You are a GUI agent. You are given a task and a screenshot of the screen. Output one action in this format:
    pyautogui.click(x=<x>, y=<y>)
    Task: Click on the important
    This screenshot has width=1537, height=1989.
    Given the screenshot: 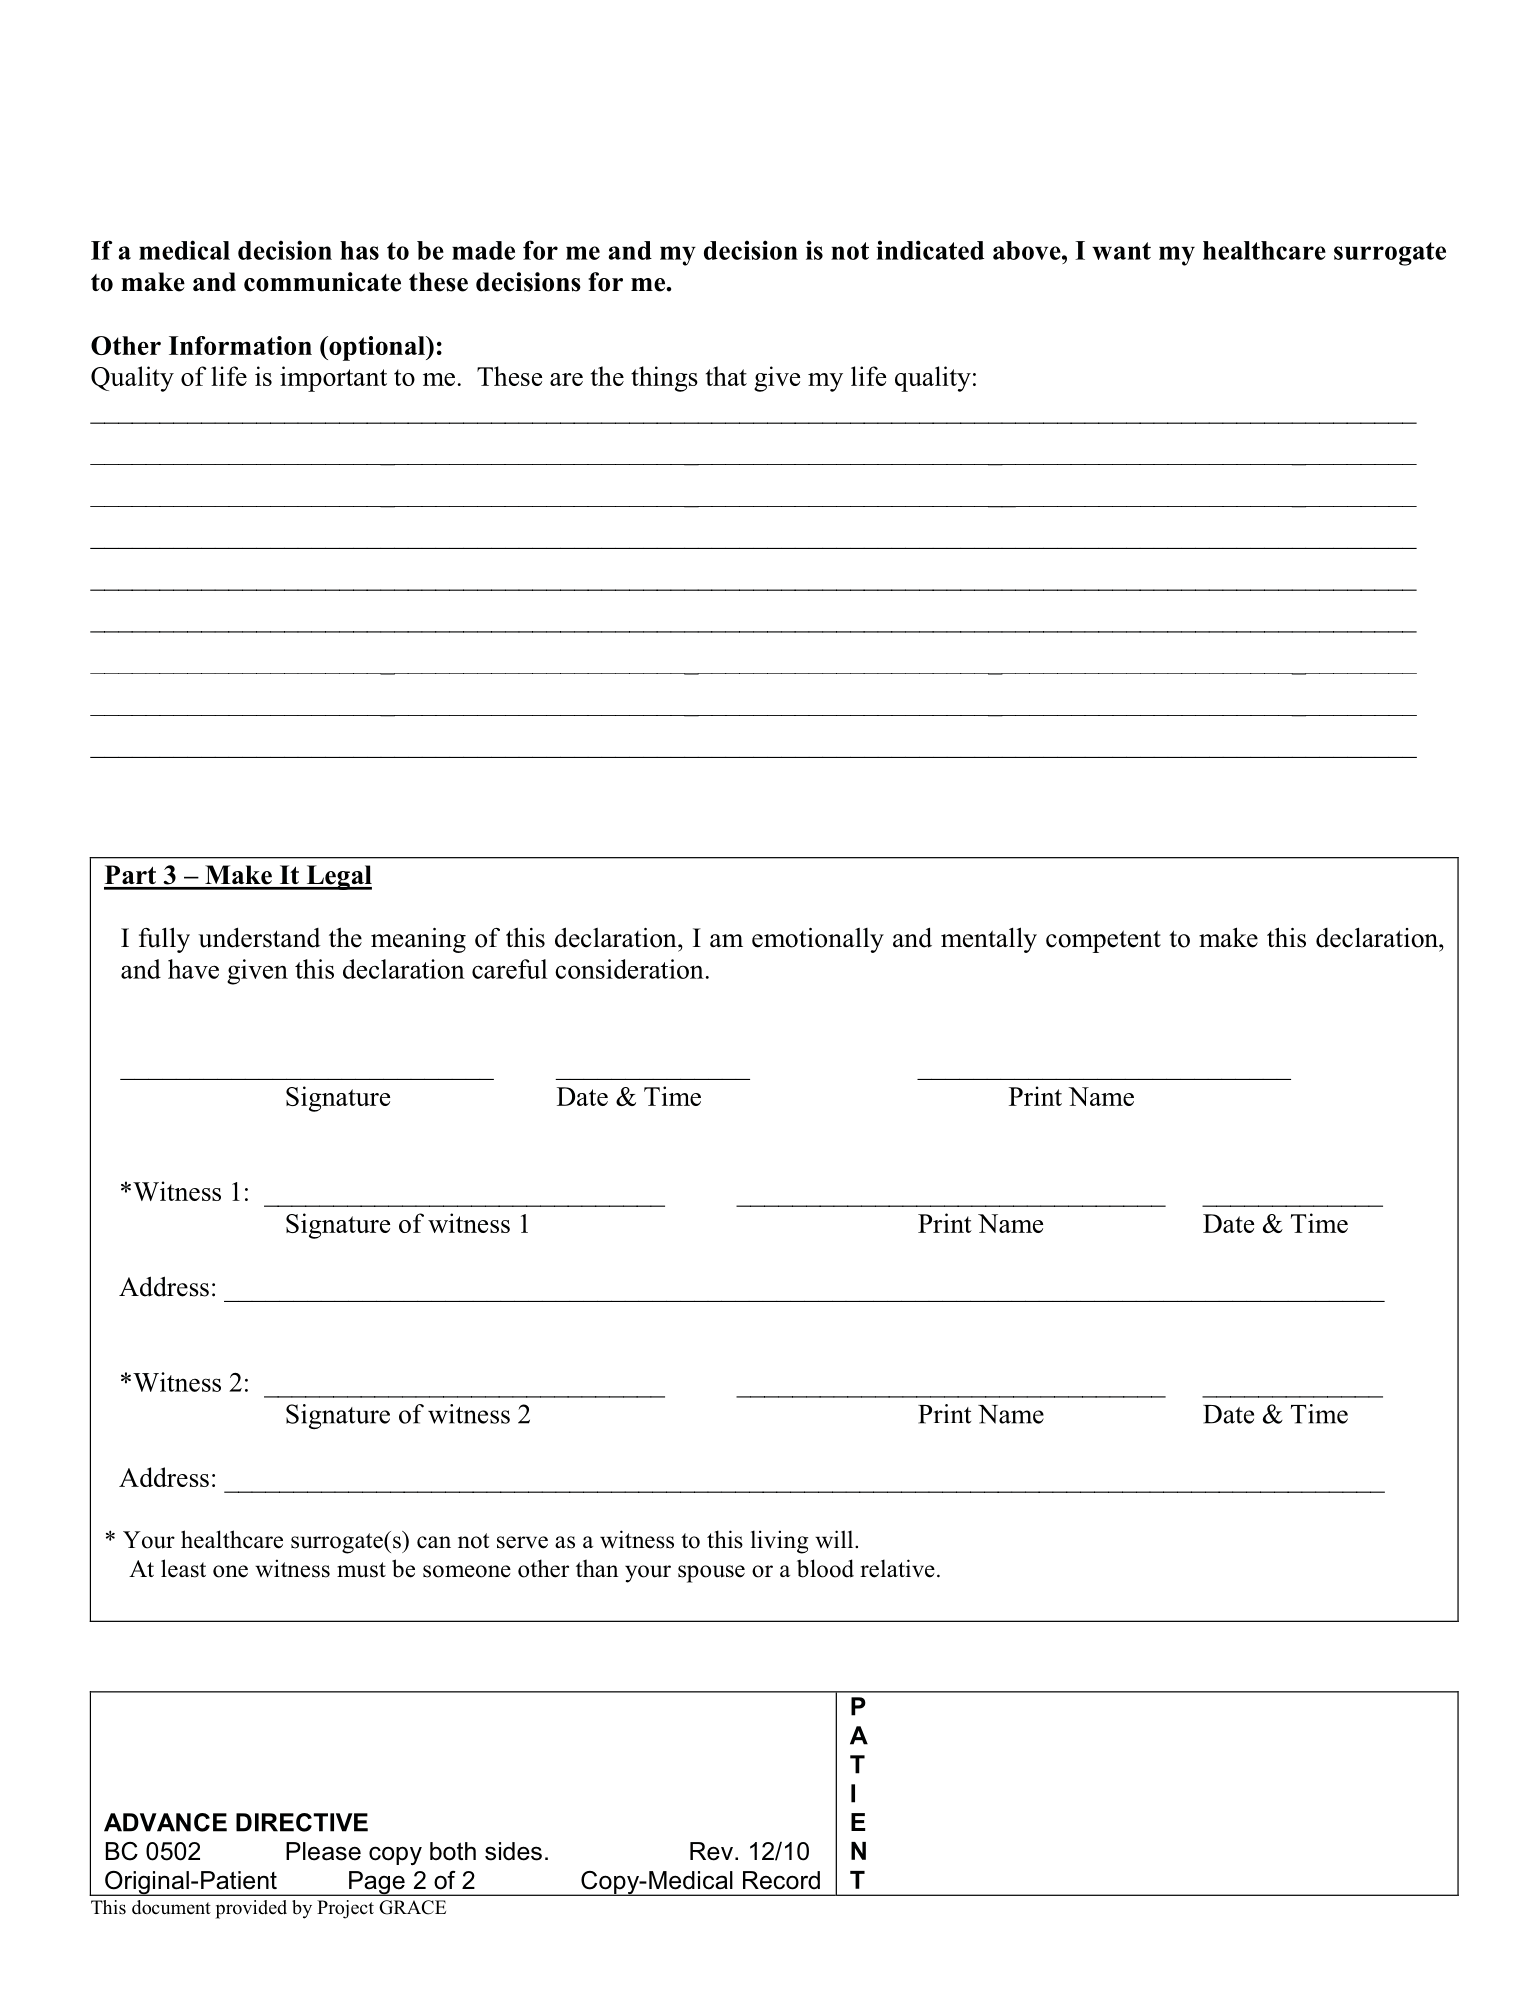 What is the action you would take?
    pyautogui.click(x=333, y=379)
